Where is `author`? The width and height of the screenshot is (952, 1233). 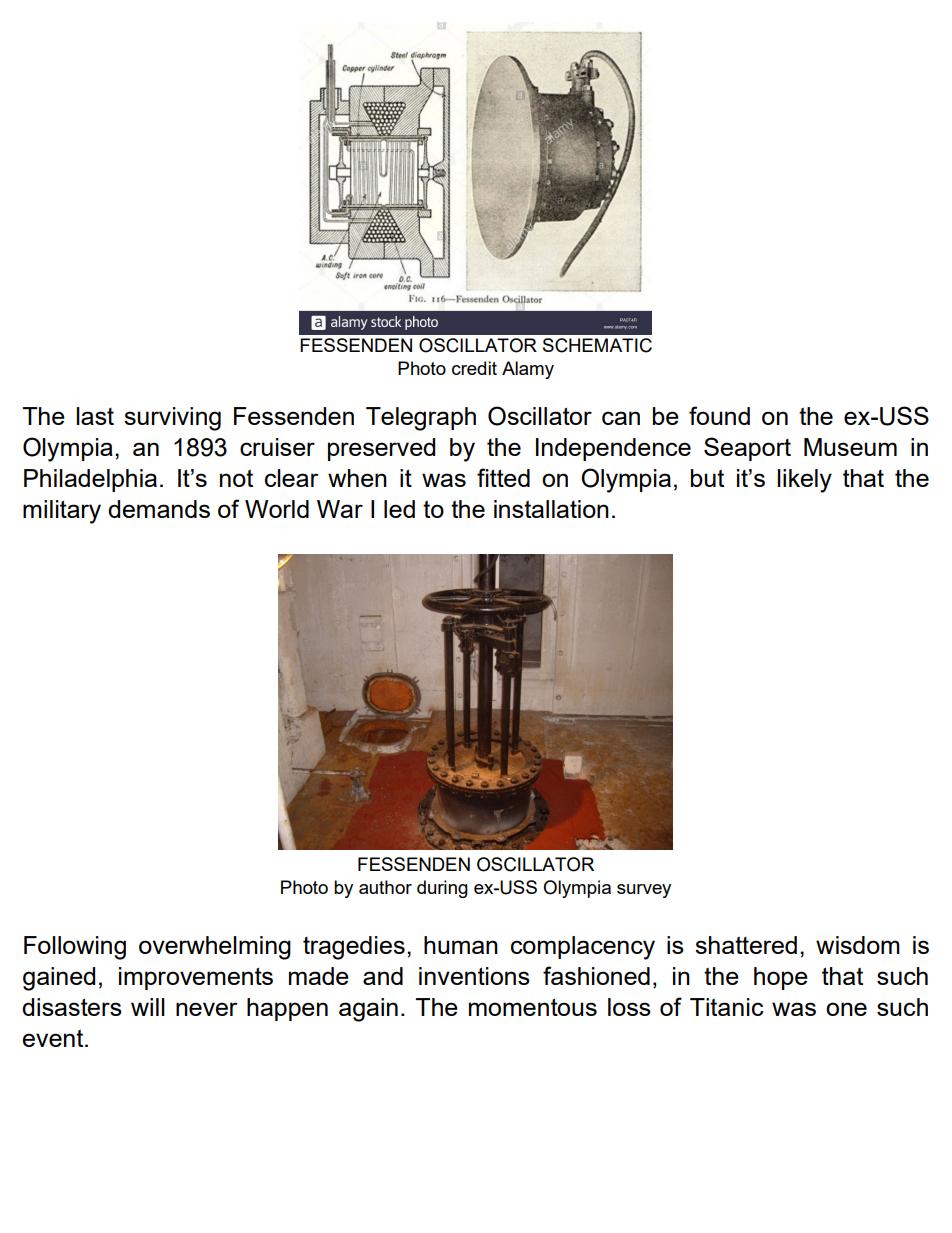
author is located at coordinates (385, 887).
